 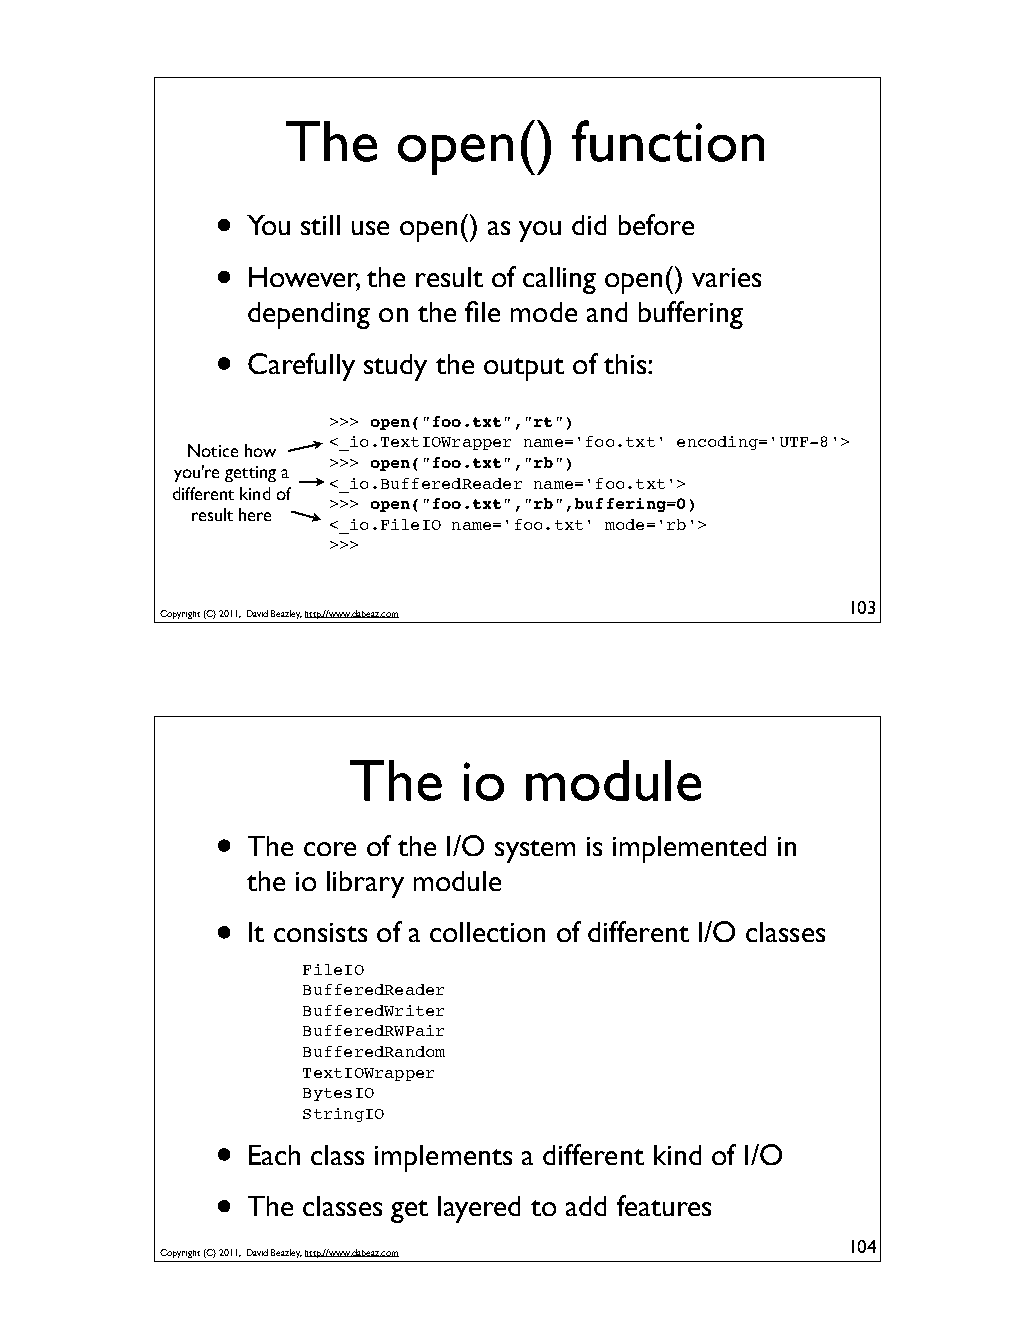 I want to click on function, so click(x=668, y=141).
